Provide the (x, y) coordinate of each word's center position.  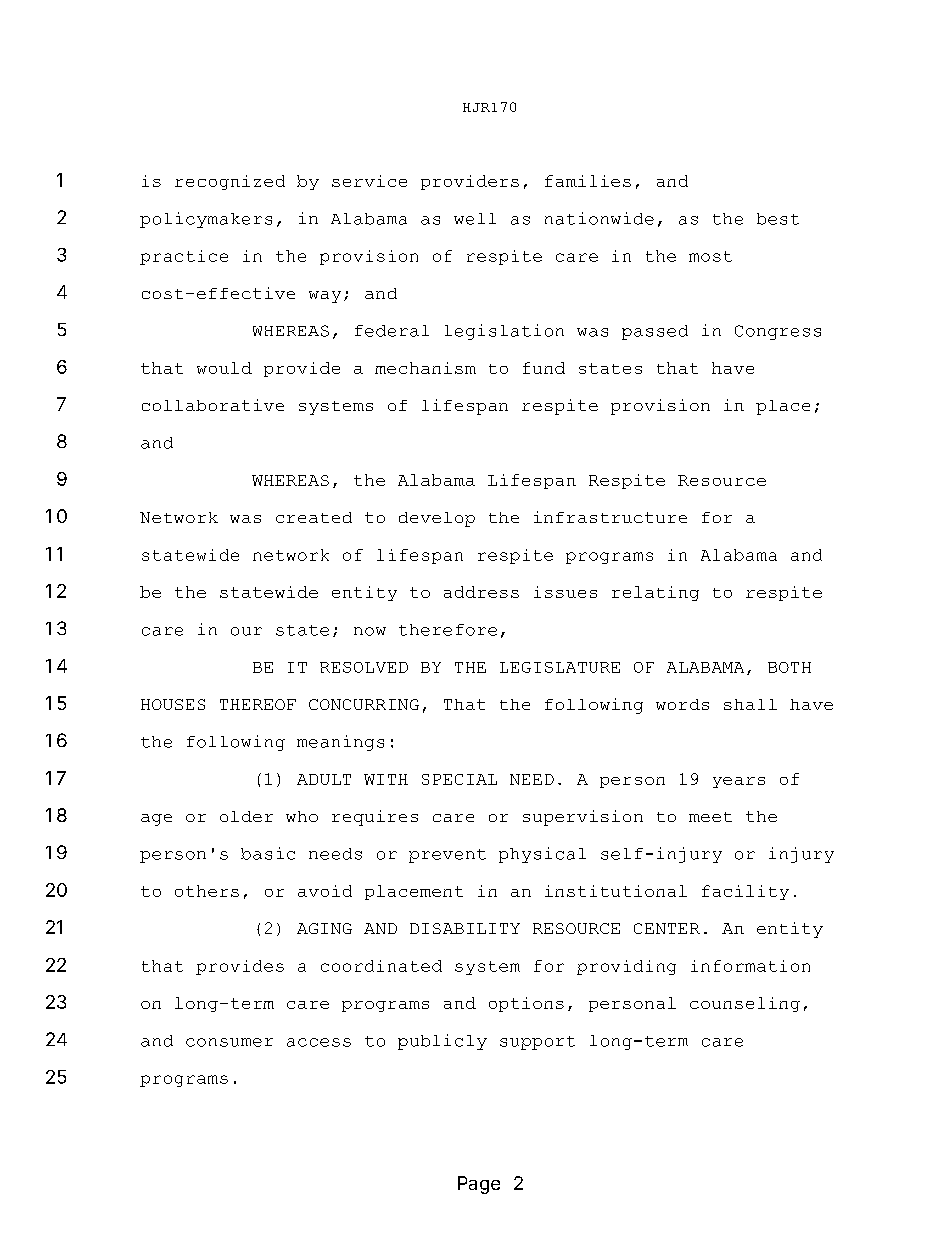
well (475, 219)
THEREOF (258, 704)
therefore (448, 630)
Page (479, 1185)
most (710, 256)
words (682, 704)
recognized (230, 182)
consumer (229, 1042)
